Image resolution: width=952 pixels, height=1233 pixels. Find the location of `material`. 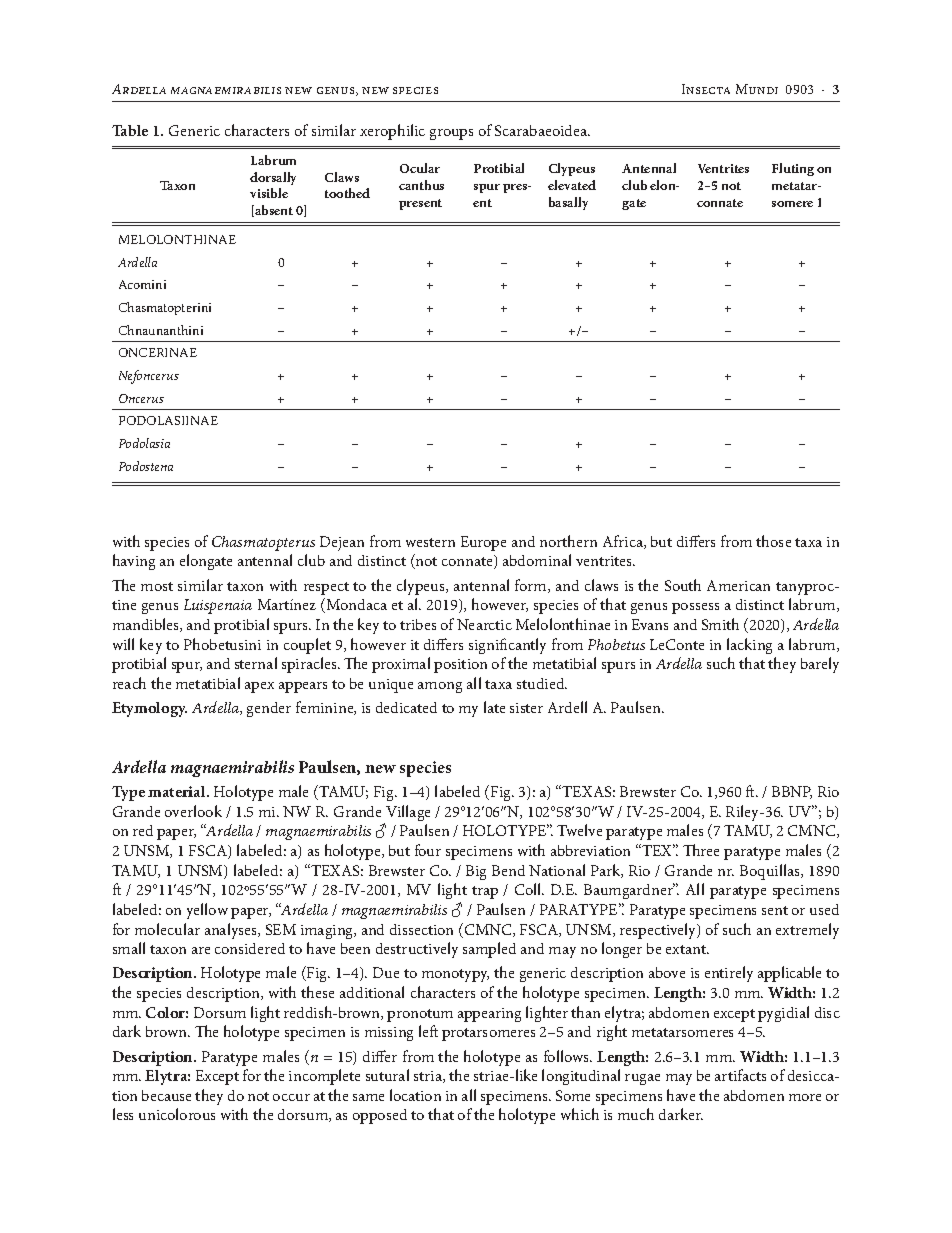

material is located at coordinates (178, 791).
